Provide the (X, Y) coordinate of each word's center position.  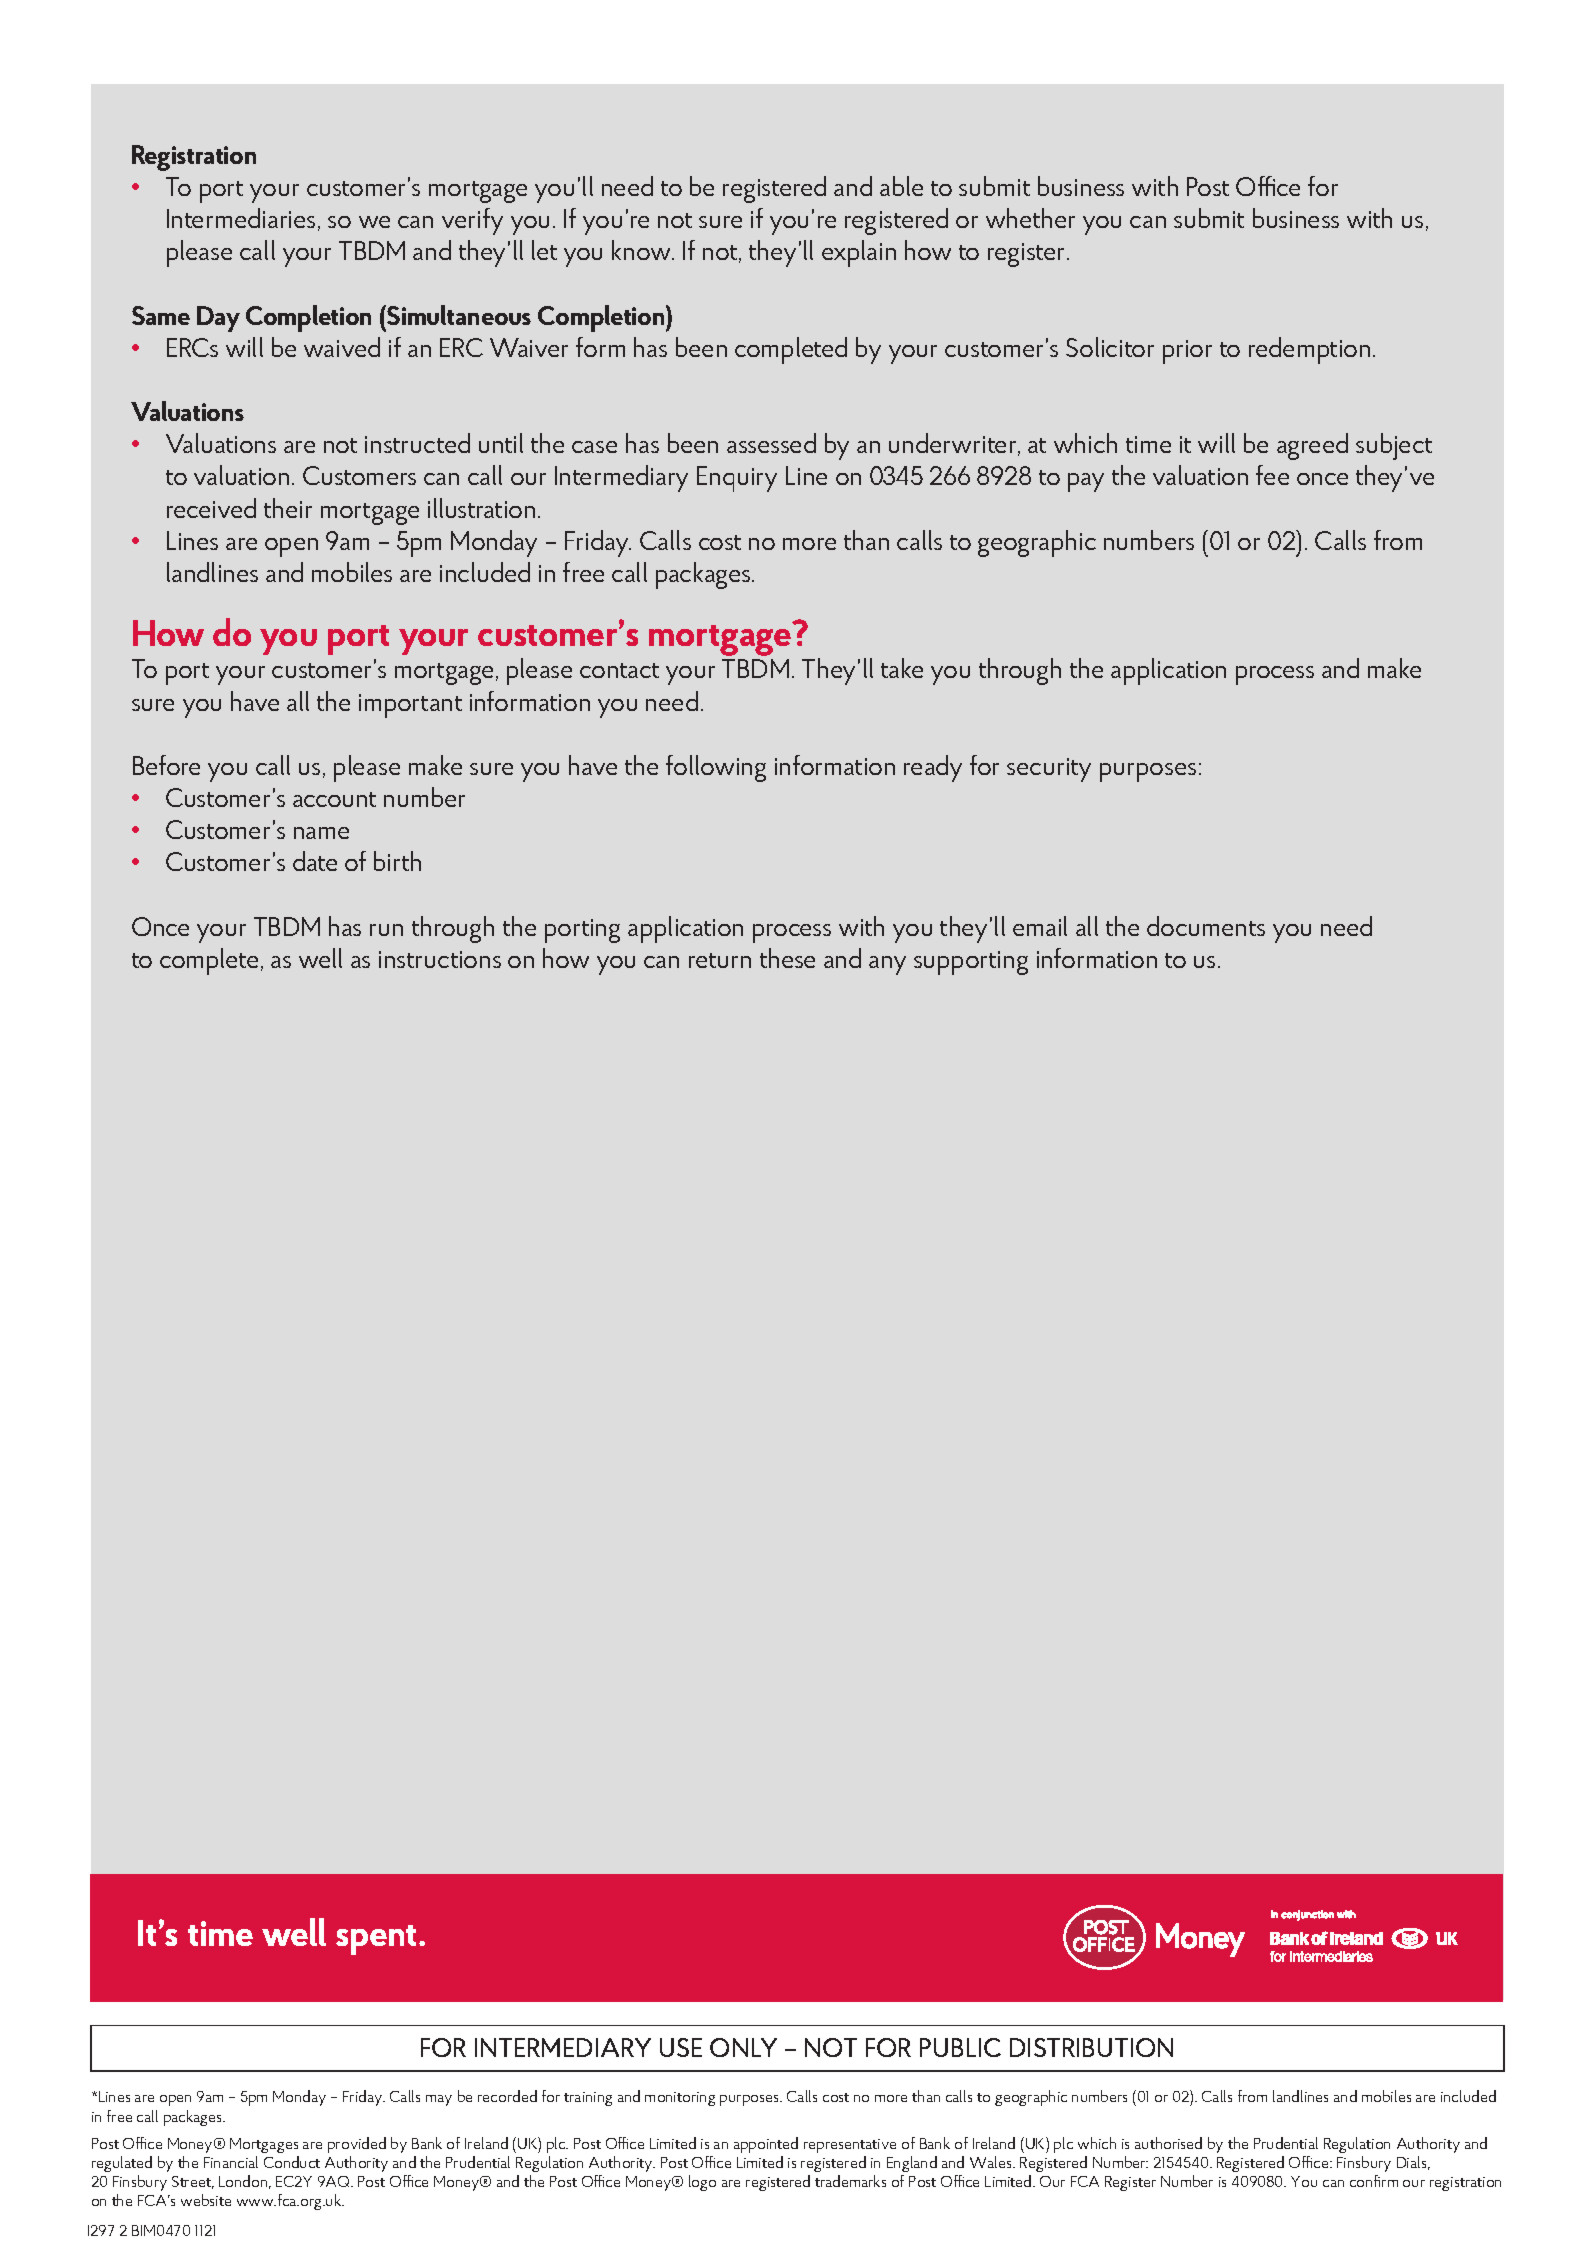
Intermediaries (241, 218)
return (720, 960)
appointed (766, 2145)
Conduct (292, 2162)
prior (1187, 352)
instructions (440, 959)
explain (859, 253)
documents (1206, 926)
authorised (1168, 2143)
